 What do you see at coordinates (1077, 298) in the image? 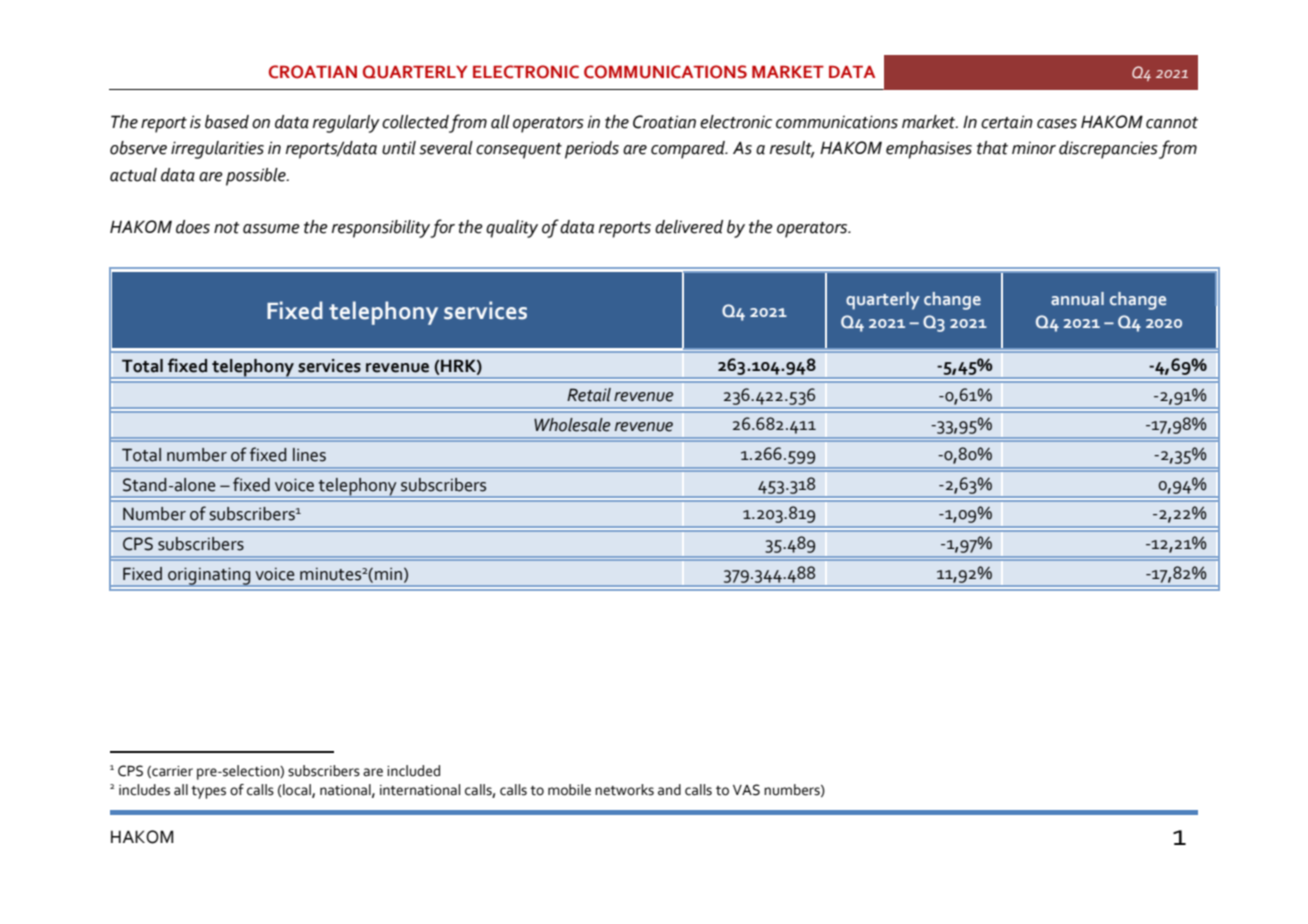
I see `annual` at bounding box center [1077, 298].
